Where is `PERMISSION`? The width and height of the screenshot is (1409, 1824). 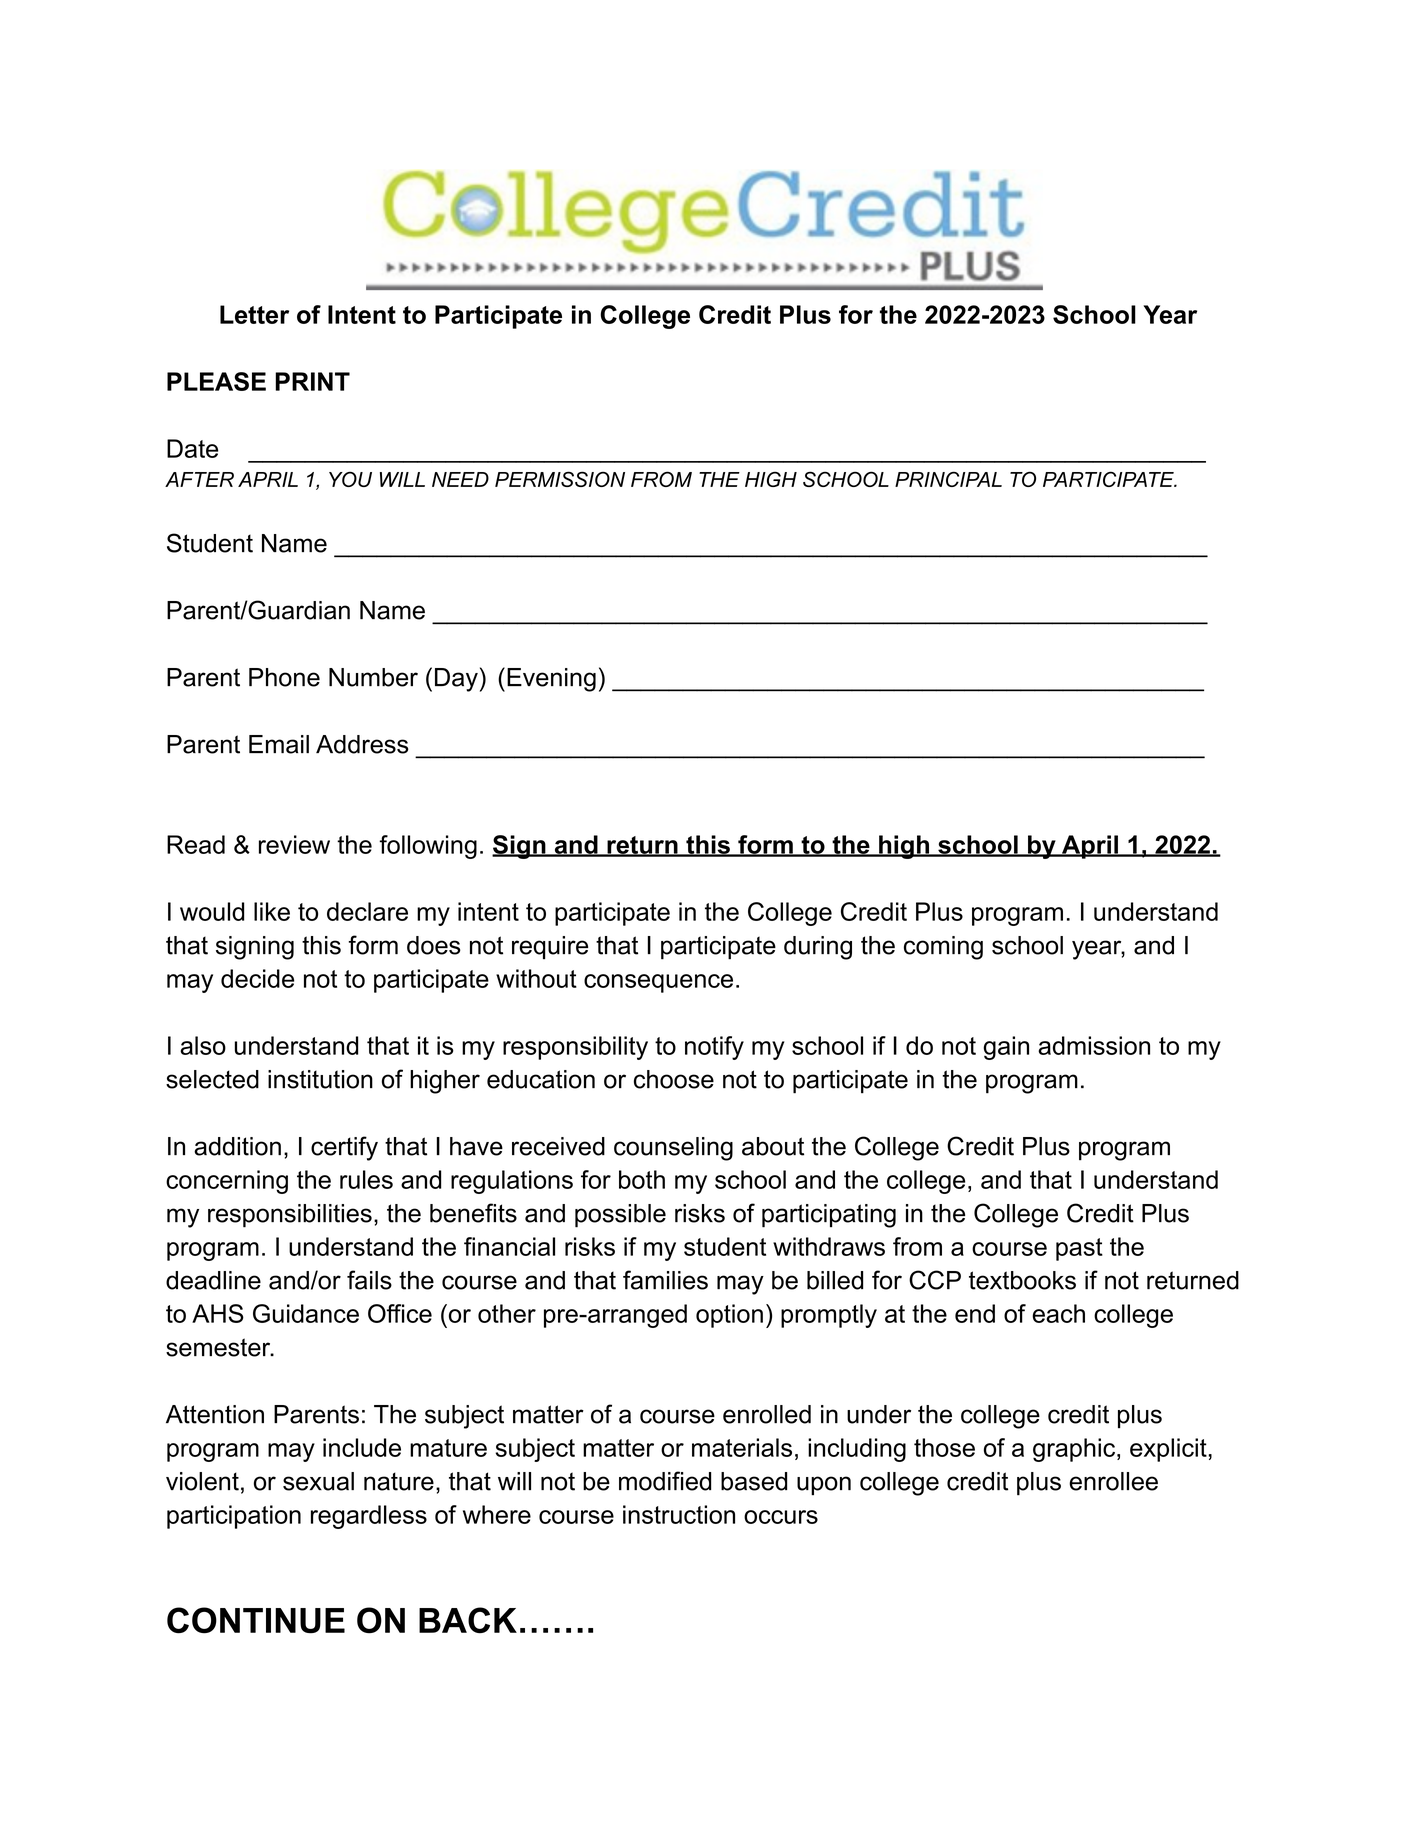
PERMISSION is located at coordinates (560, 479).
